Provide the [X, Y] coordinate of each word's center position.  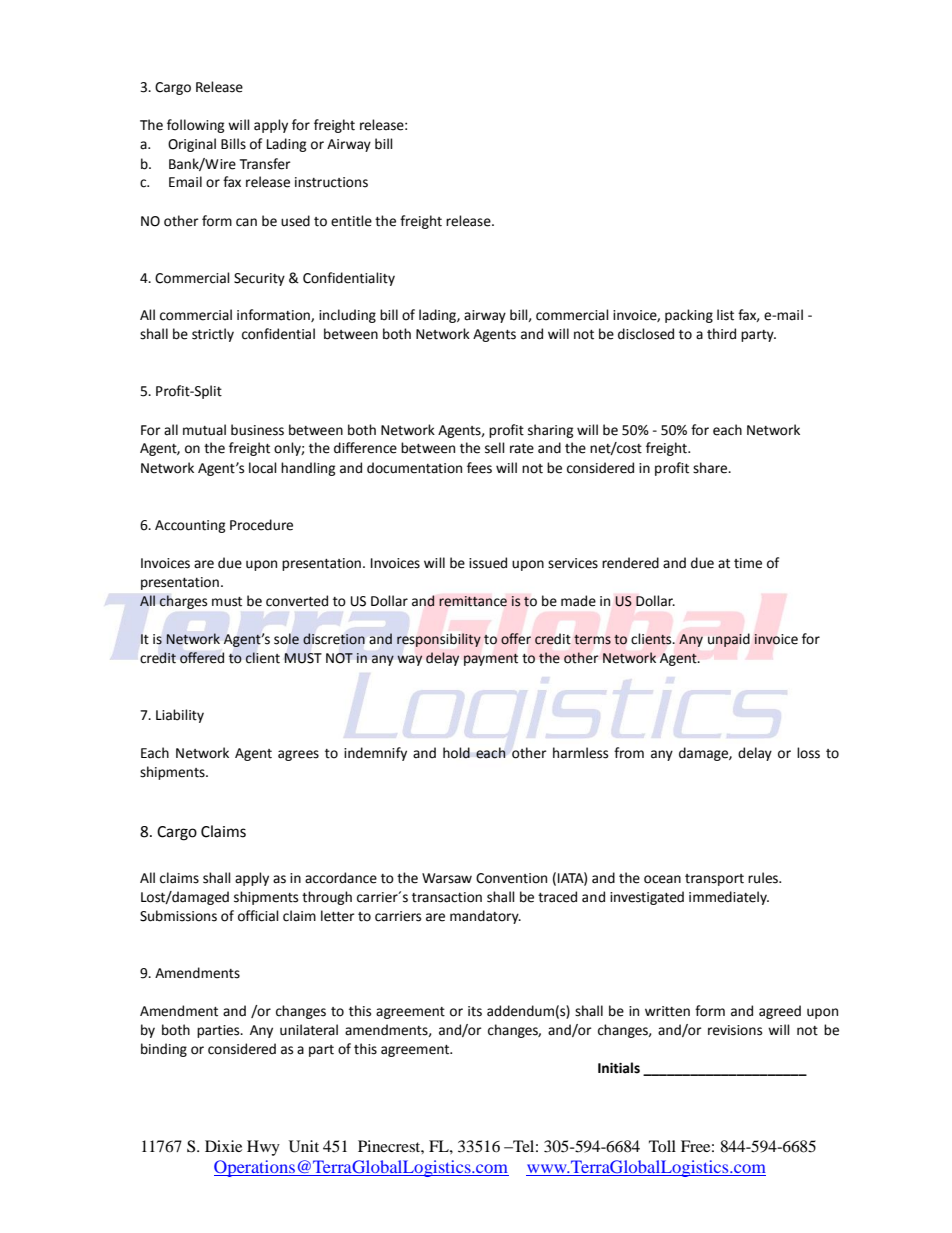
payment [491, 659]
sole [286, 639]
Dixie [223, 1146]
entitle [351, 221]
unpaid [729, 640]
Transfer [265, 164]
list [725, 315]
